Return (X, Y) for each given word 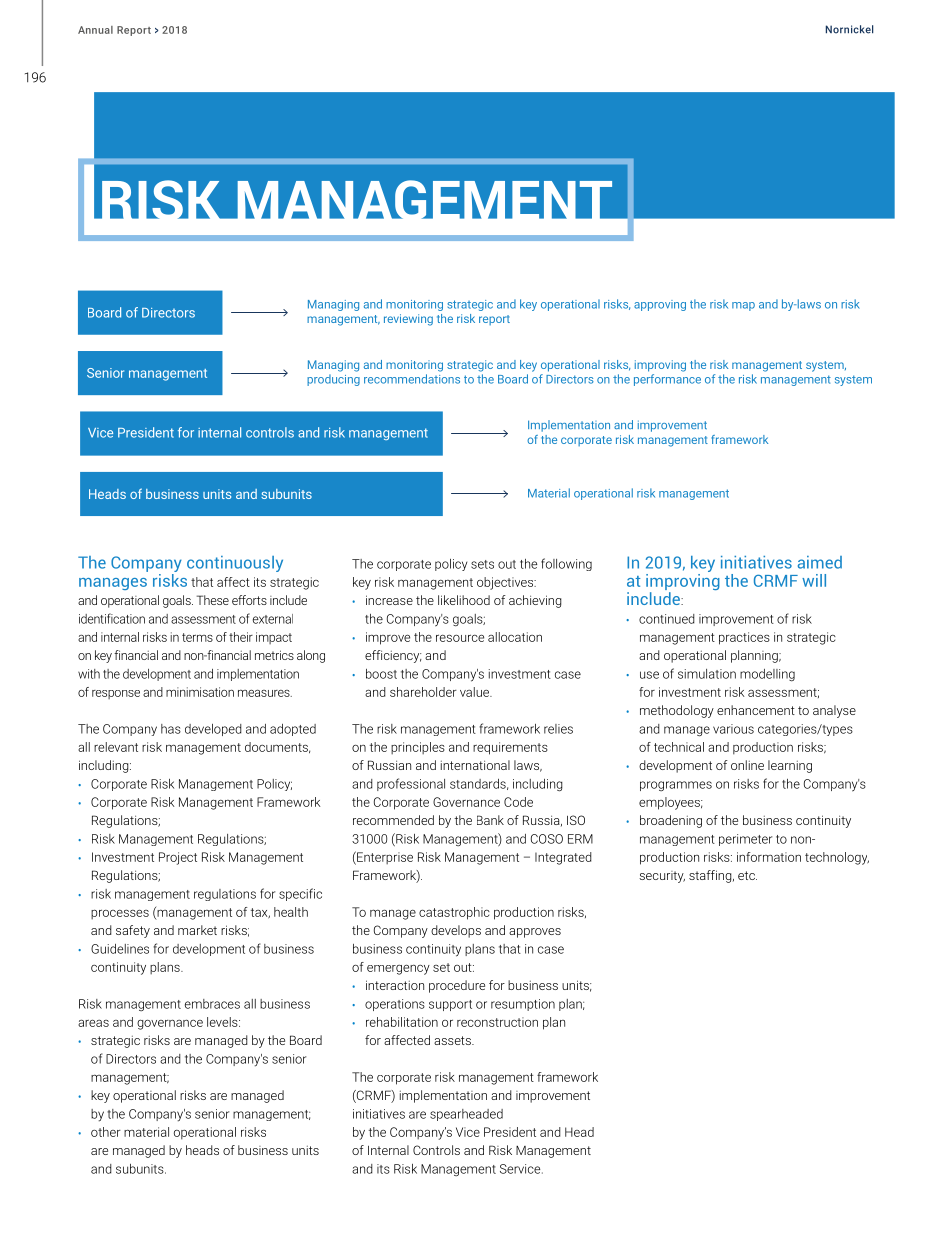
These (212, 600)
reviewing (408, 320)
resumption (523, 1005)
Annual (95, 30)
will (814, 580)
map (743, 306)
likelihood (464, 600)
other (106, 1132)
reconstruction (497, 1022)
